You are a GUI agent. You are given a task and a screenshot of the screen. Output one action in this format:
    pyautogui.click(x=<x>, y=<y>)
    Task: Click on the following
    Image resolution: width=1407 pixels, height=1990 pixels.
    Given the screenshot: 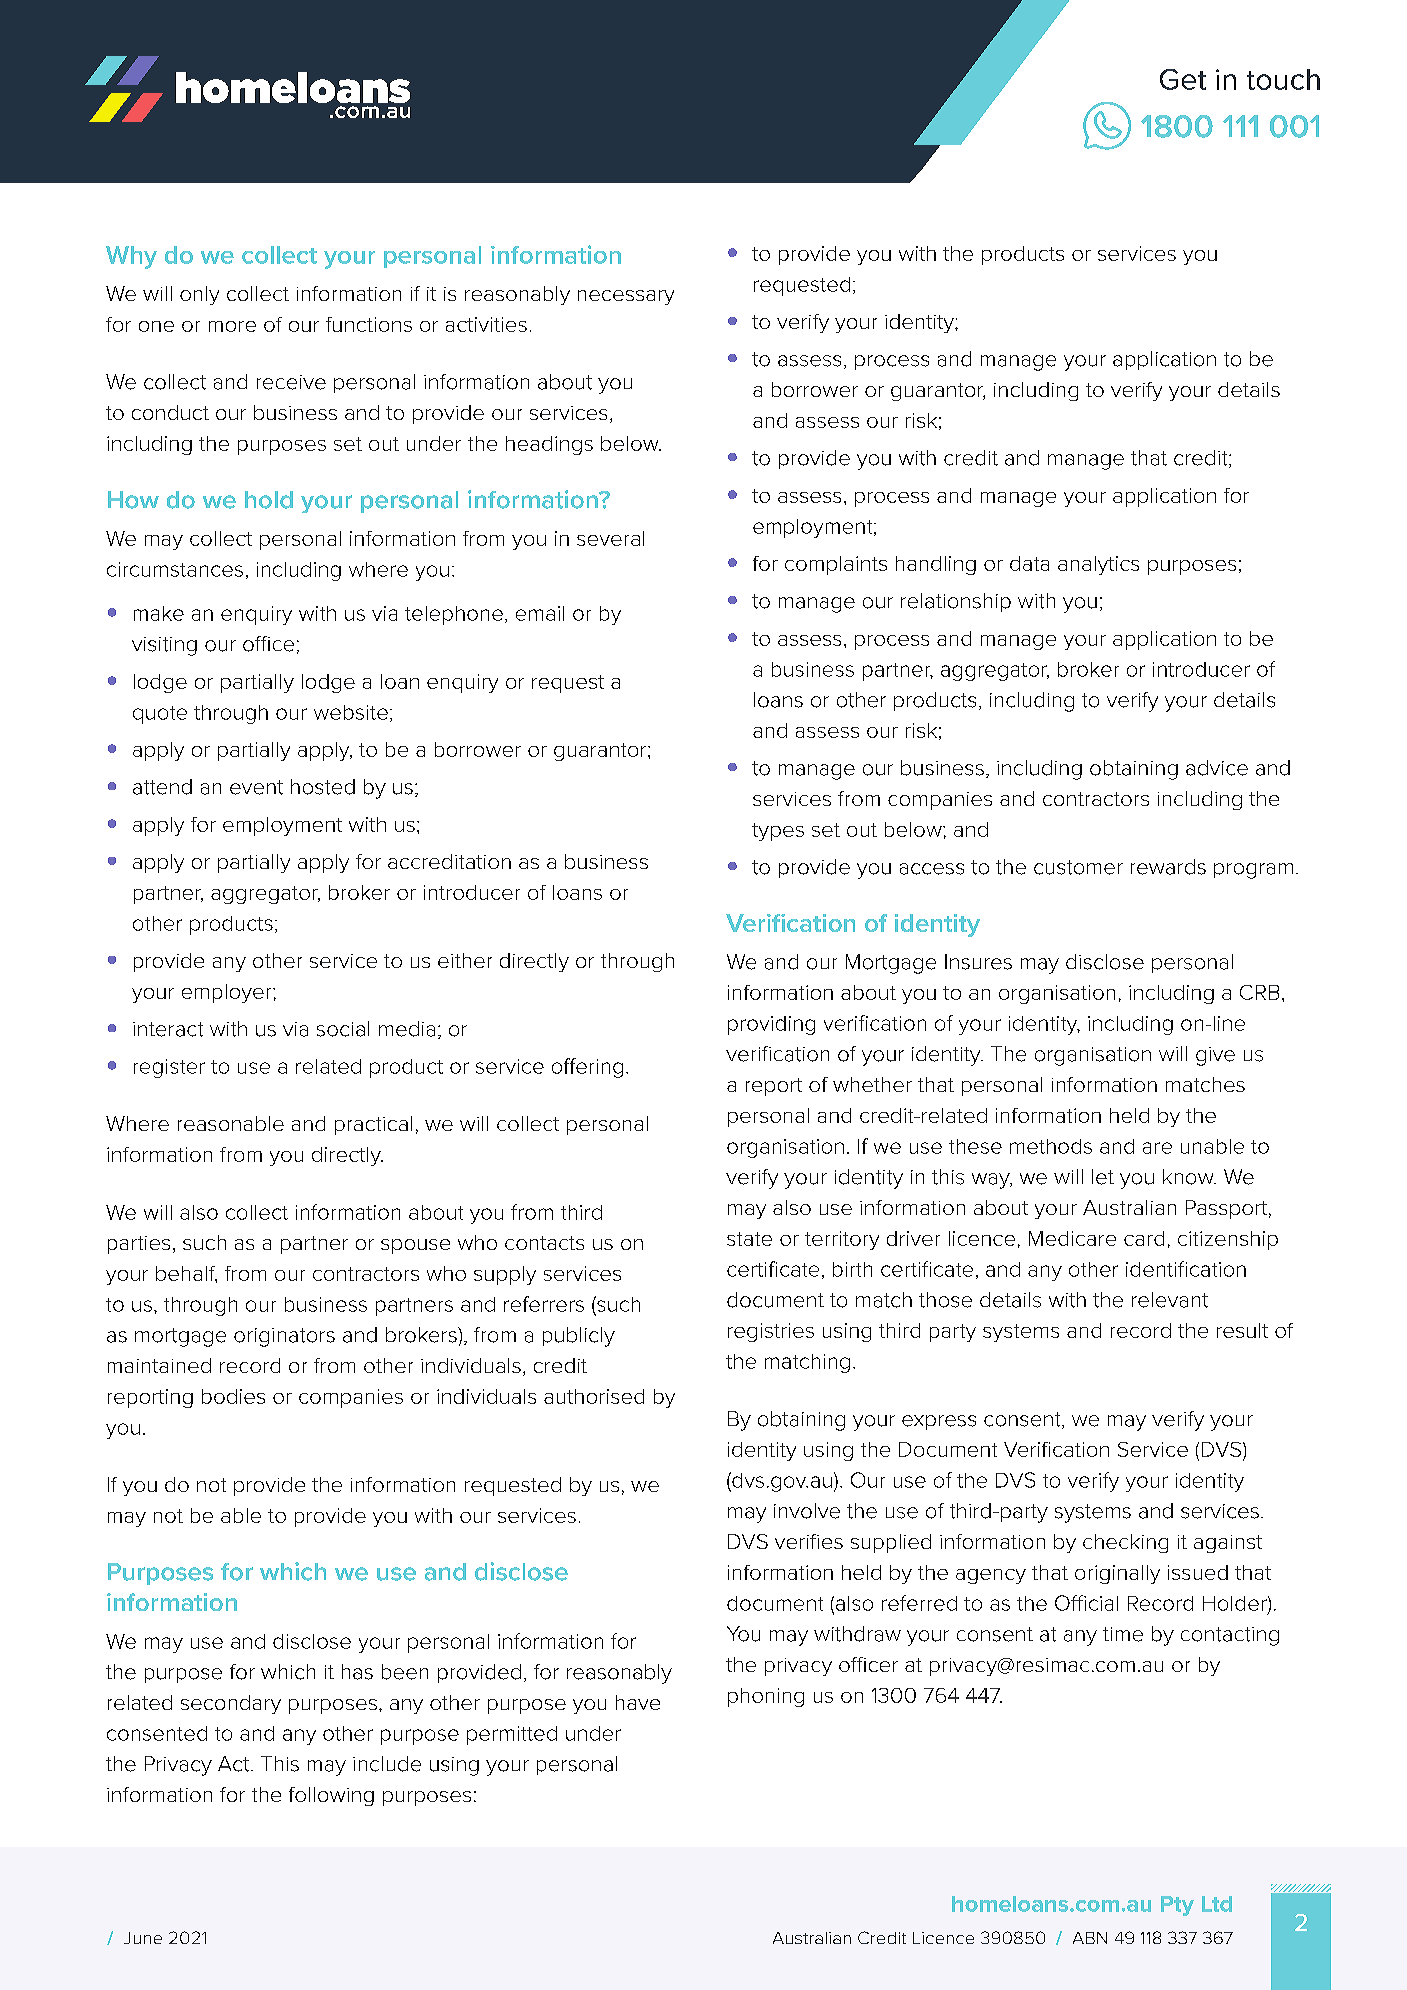 What is the action you would take?
    pyautogui.click(x=331, y=1796)
